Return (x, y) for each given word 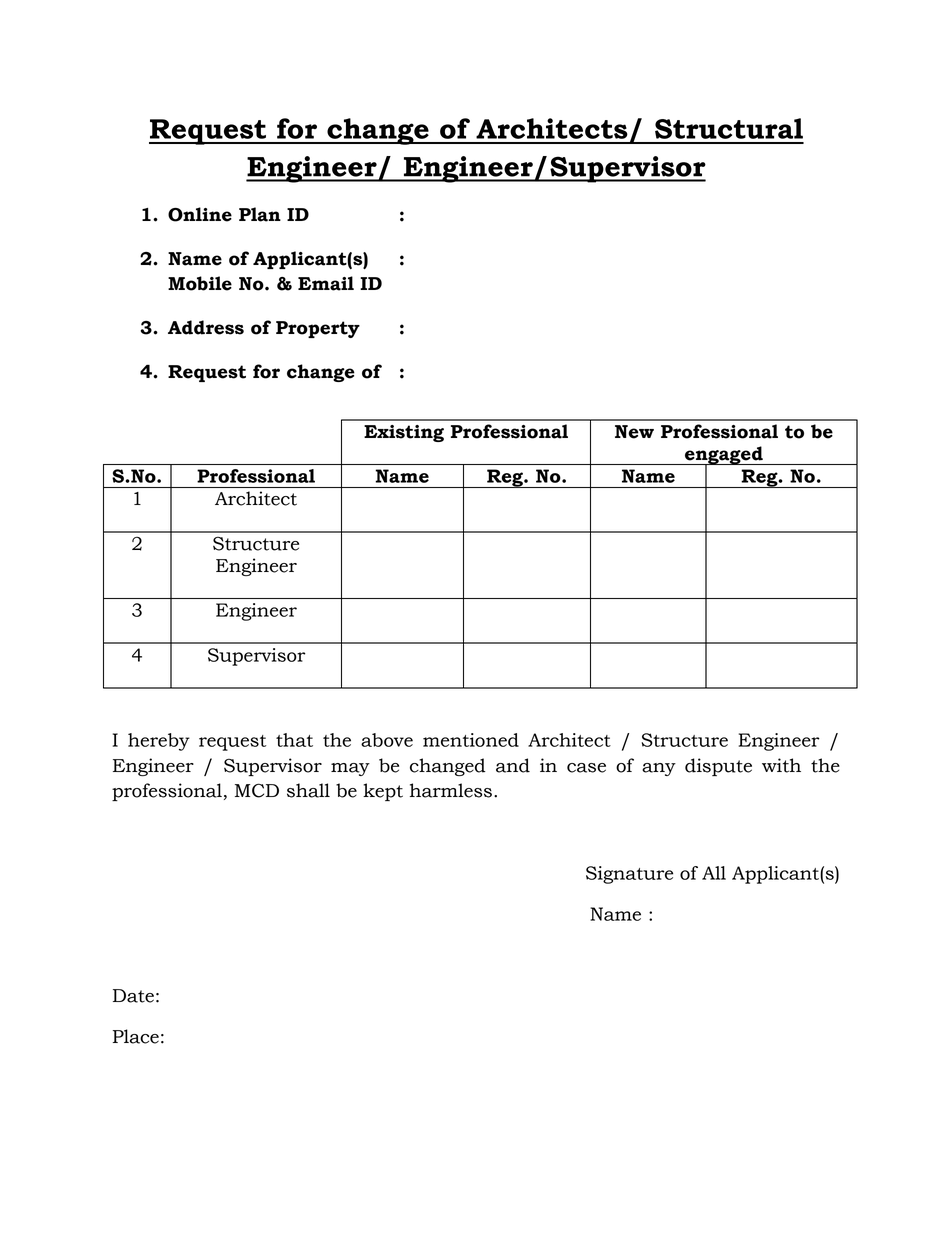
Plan (260, 214)
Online (200, 214)
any (659, 769)
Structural (729, 128)
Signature (629, 875)
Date (133, 996)
